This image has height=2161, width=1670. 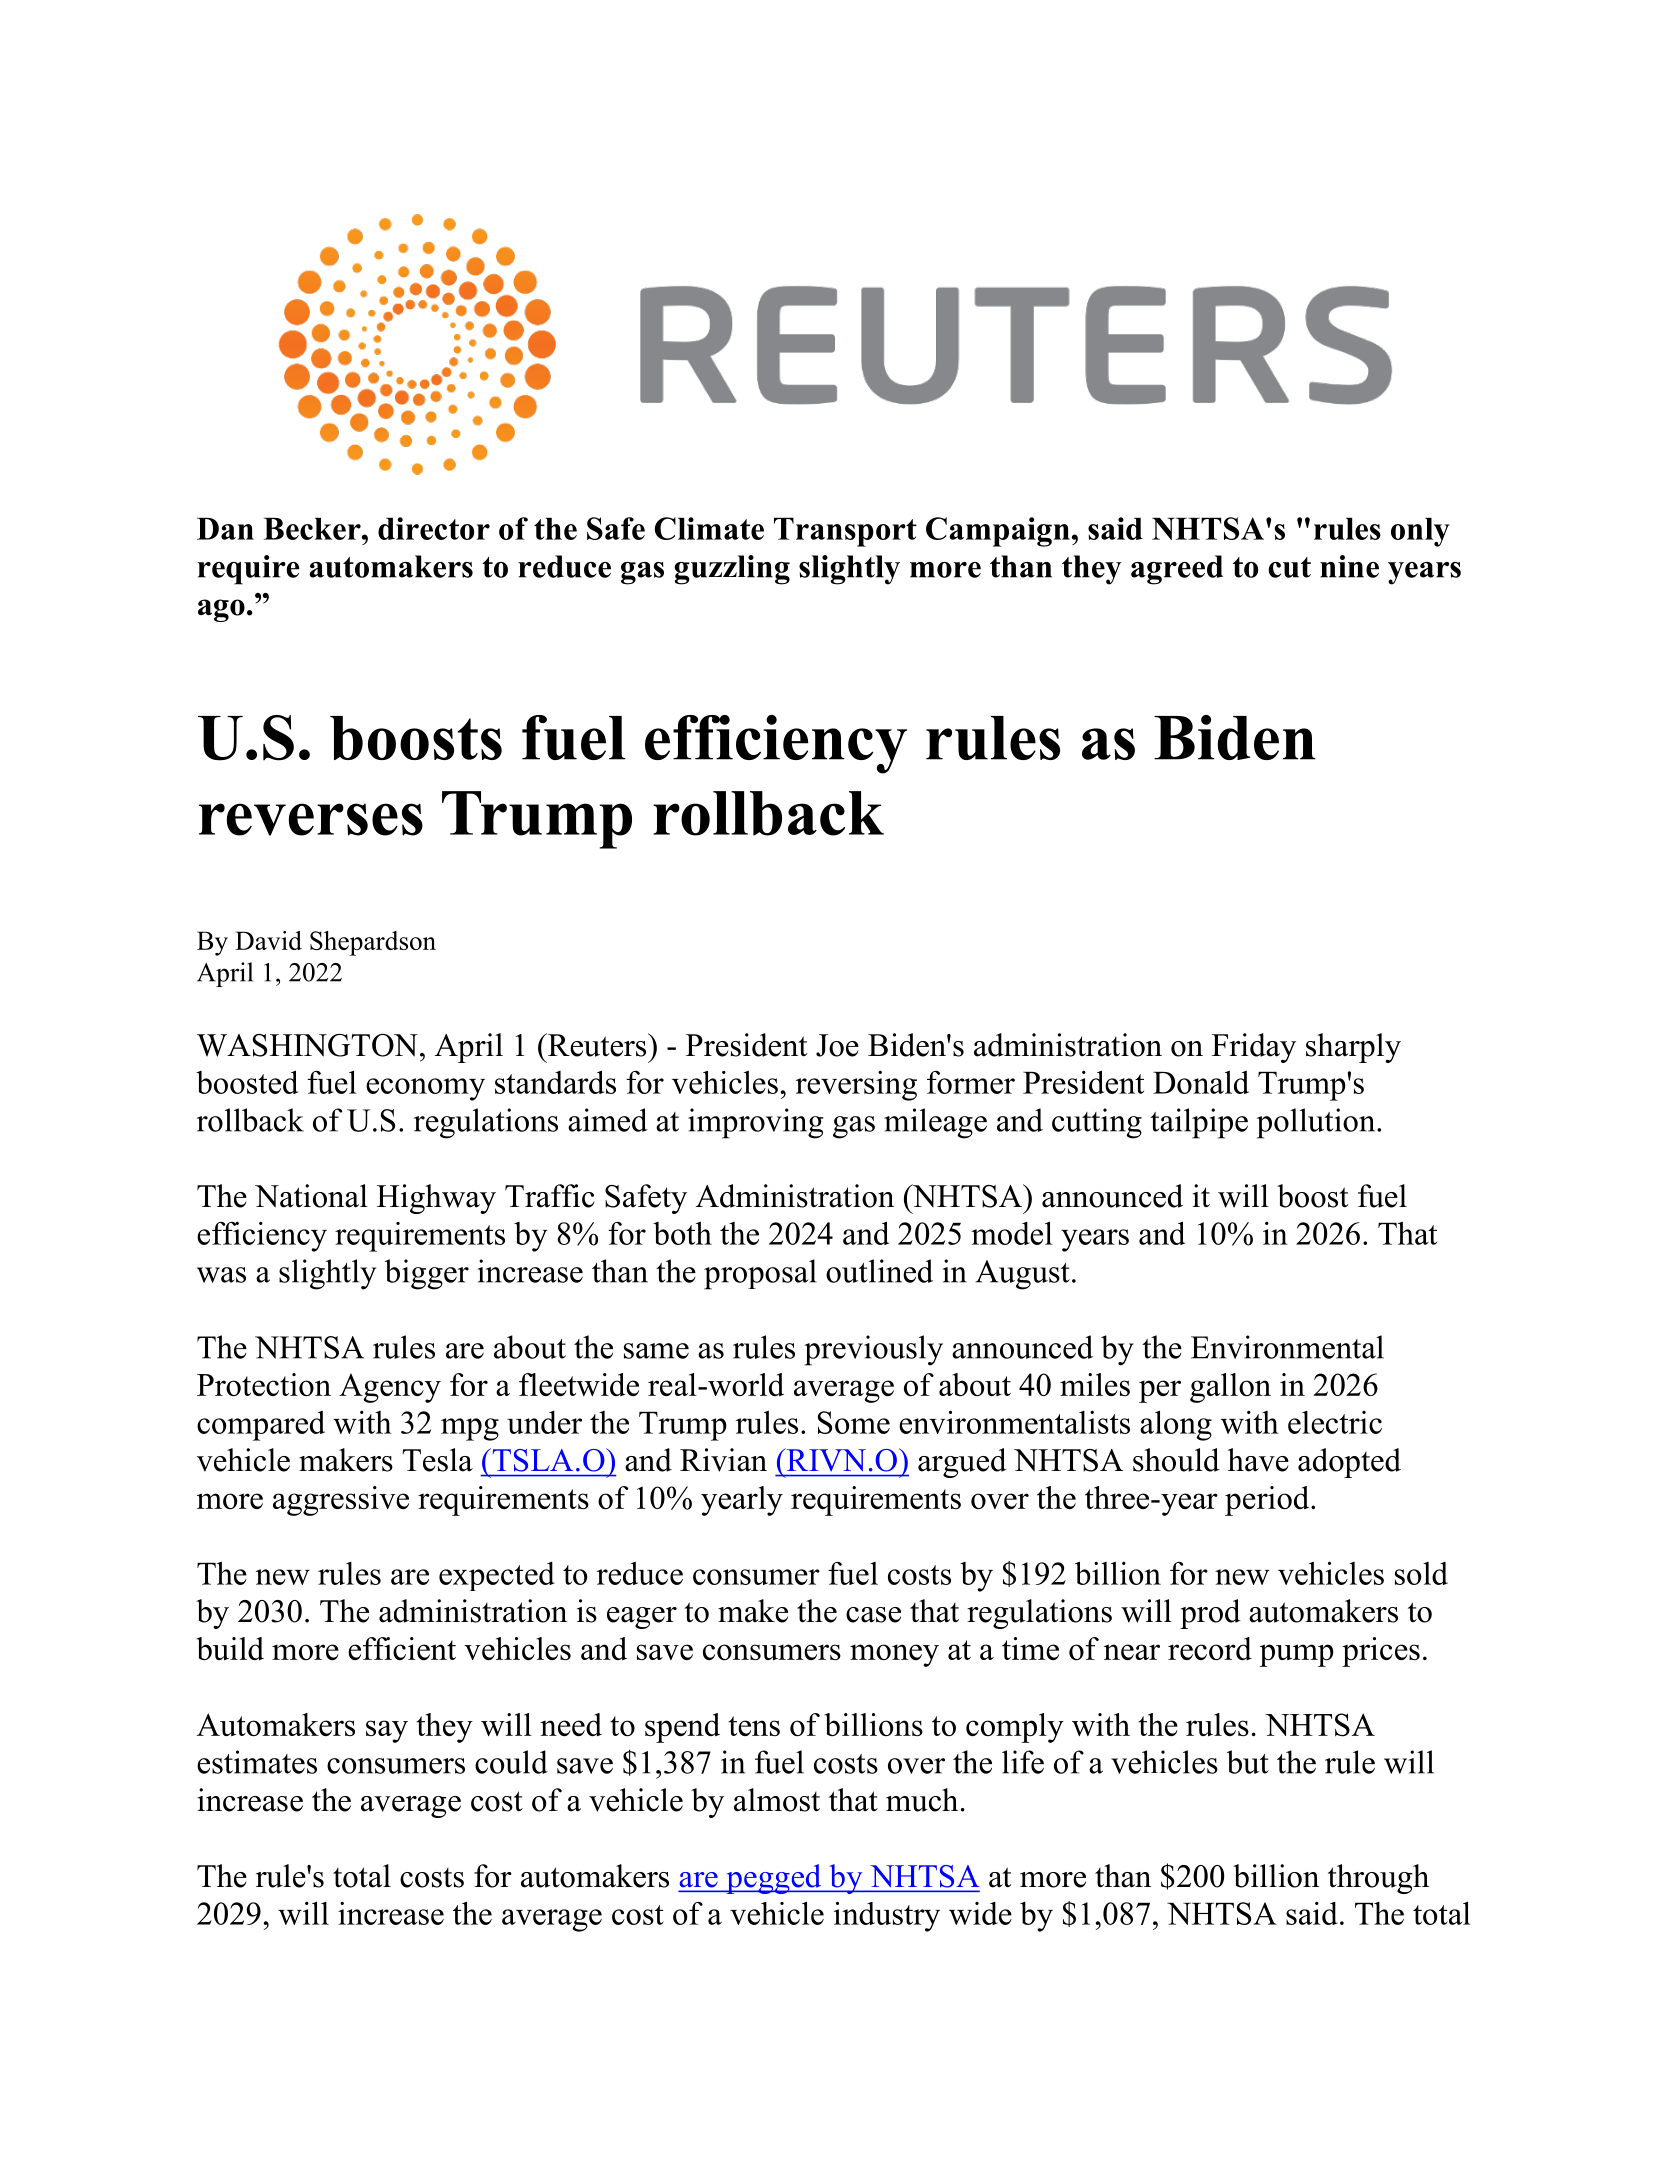 What do you see at coordinates (837, 1045) in the image?
I see `Joe` at bounding box center [837, 1045].
